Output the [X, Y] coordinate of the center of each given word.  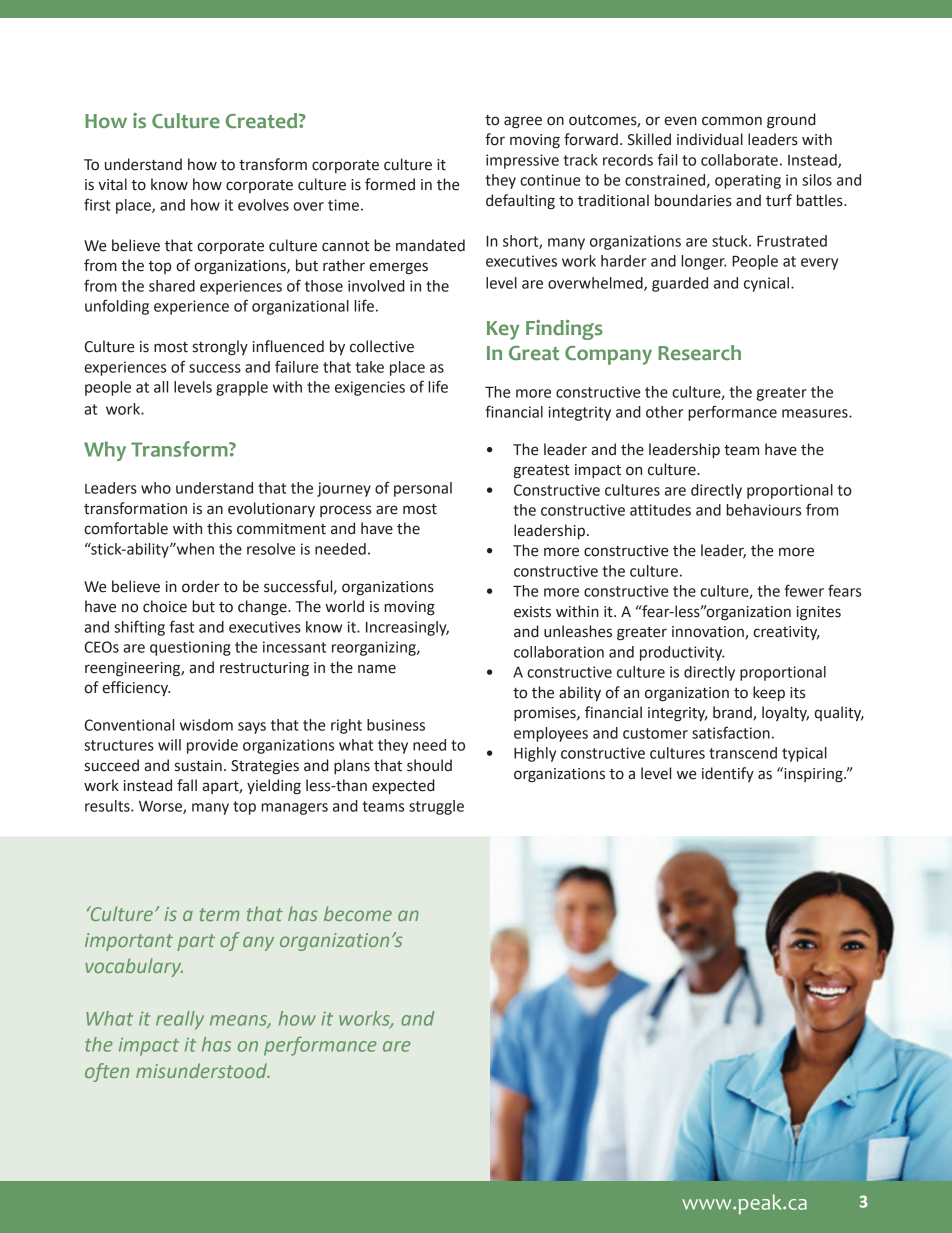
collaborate [739, 160]
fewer [804, 590]
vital [112, 184]
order [201, 586]
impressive [522, 161]
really [180, 1020]
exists [532, 612]
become [358, 913]
